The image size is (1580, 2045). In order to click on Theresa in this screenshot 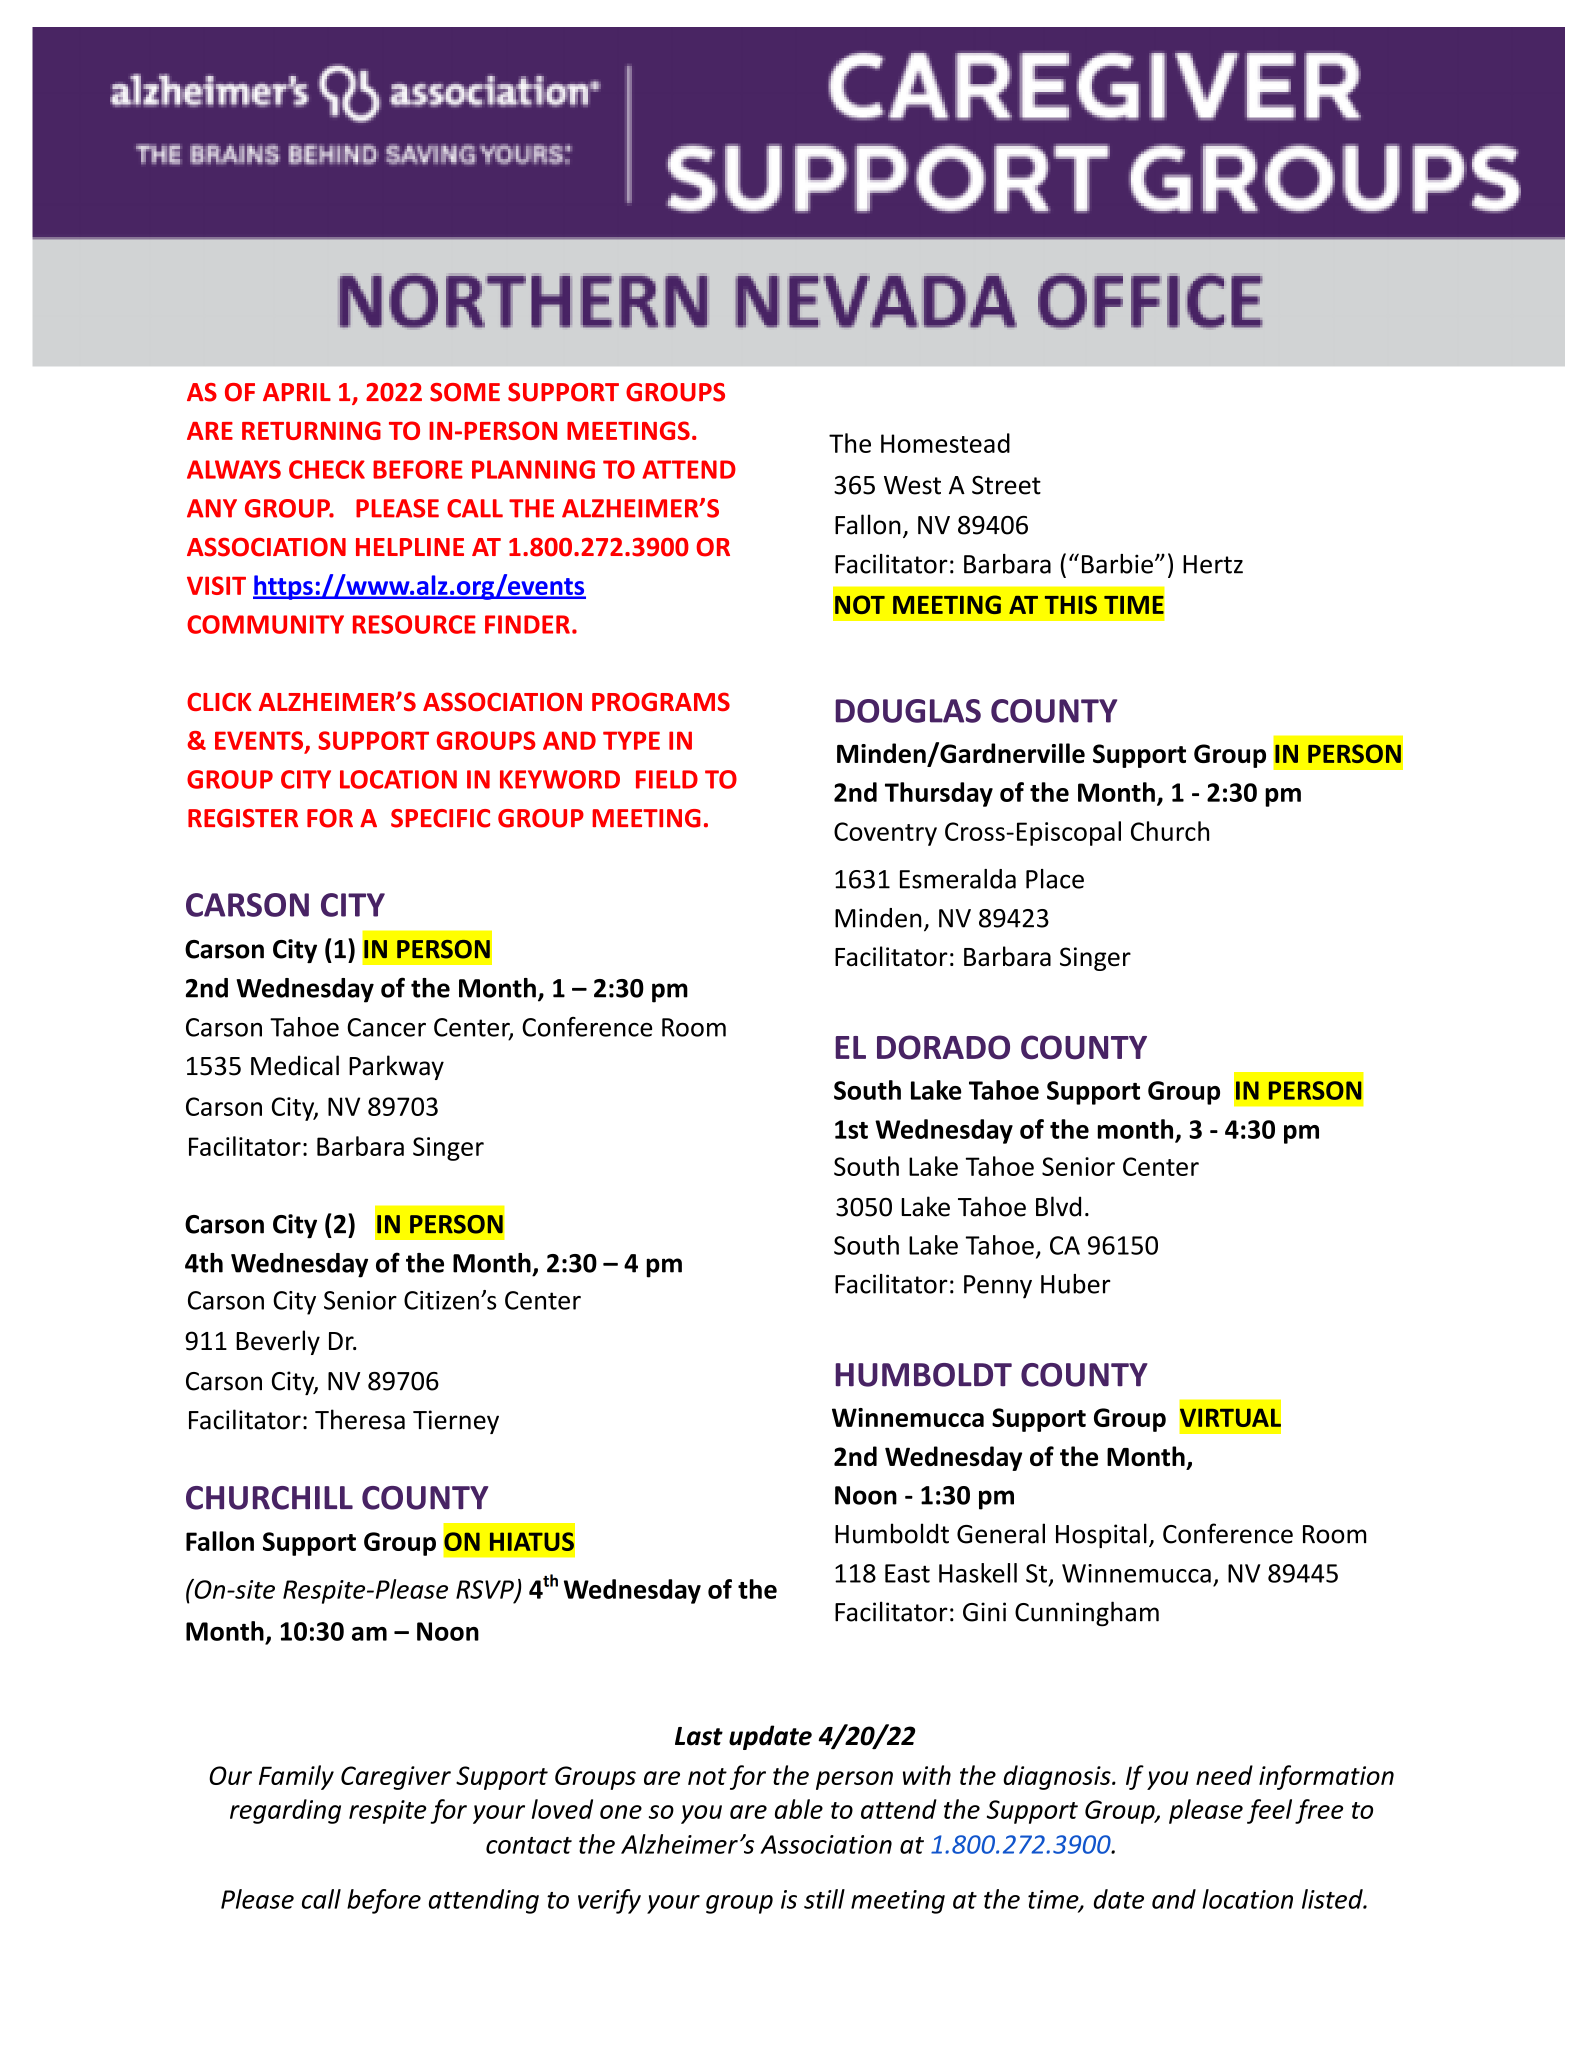, I will do `click(360, 1419)`.
